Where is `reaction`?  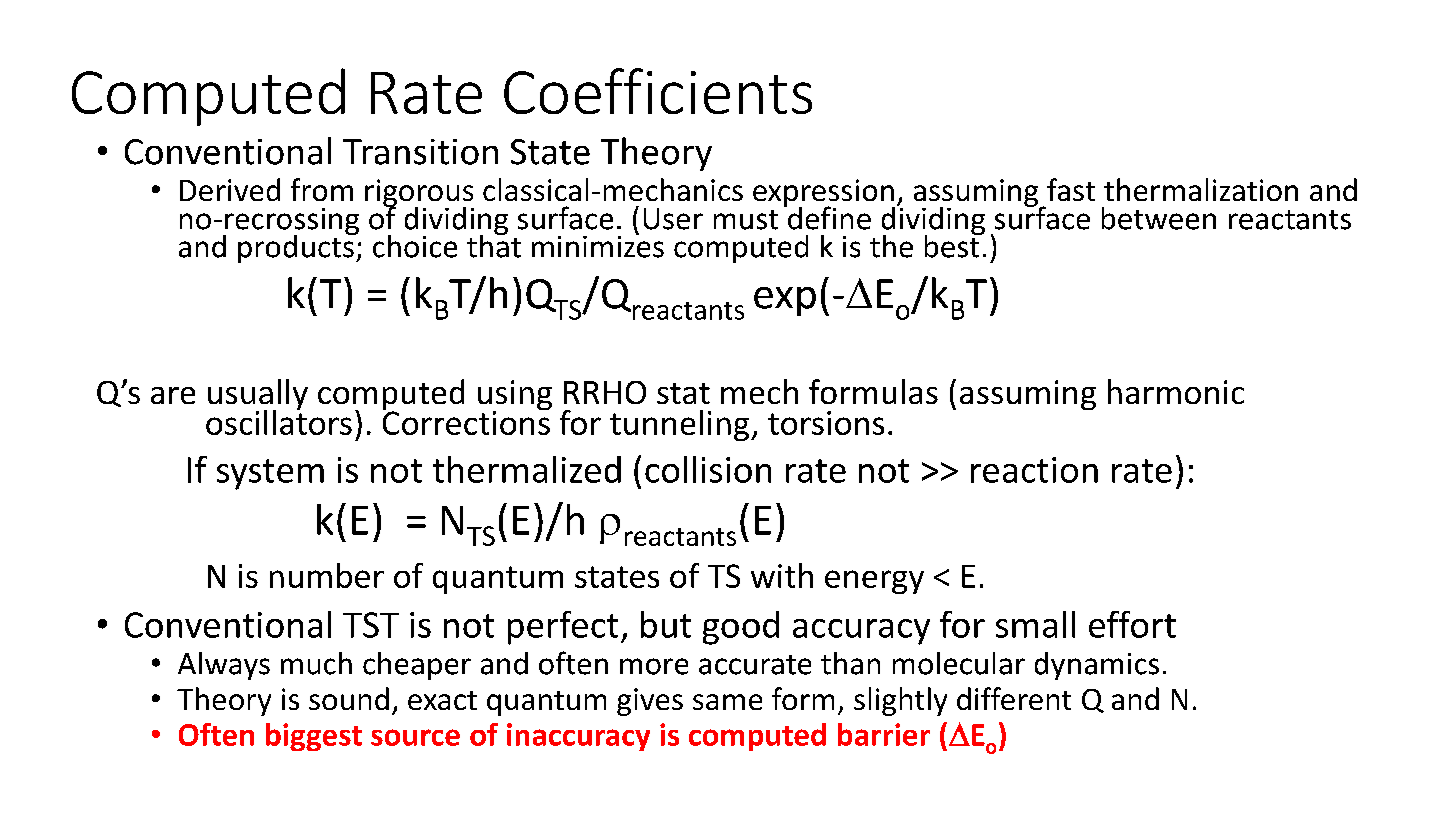 reaction is located at coordinates (1034, 470).
